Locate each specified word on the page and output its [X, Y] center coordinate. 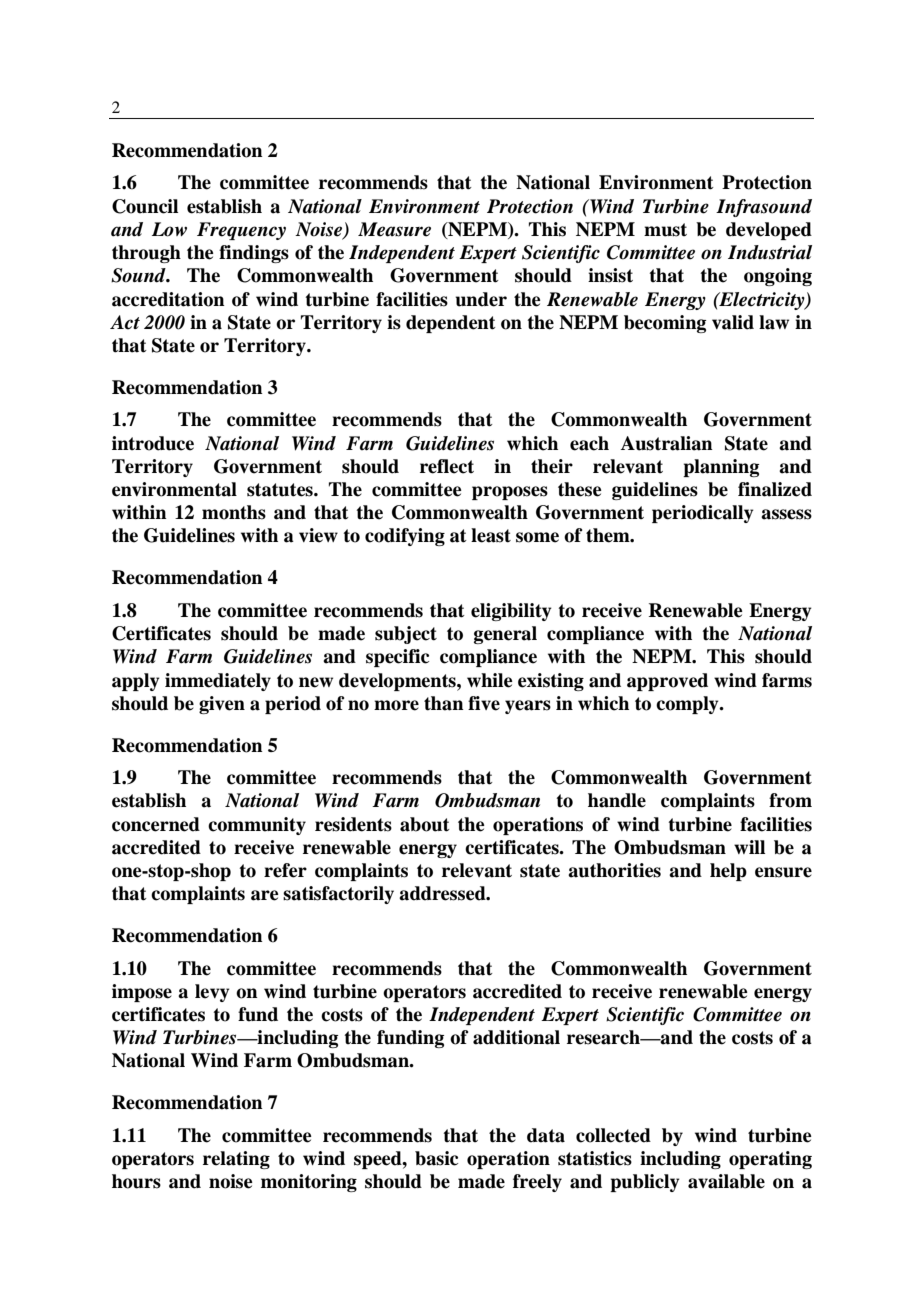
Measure [394, 229]
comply [688, 705]
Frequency [241, 231]
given [222, 705]
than [444, 703]
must [665, 230]
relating [236, 1160]
